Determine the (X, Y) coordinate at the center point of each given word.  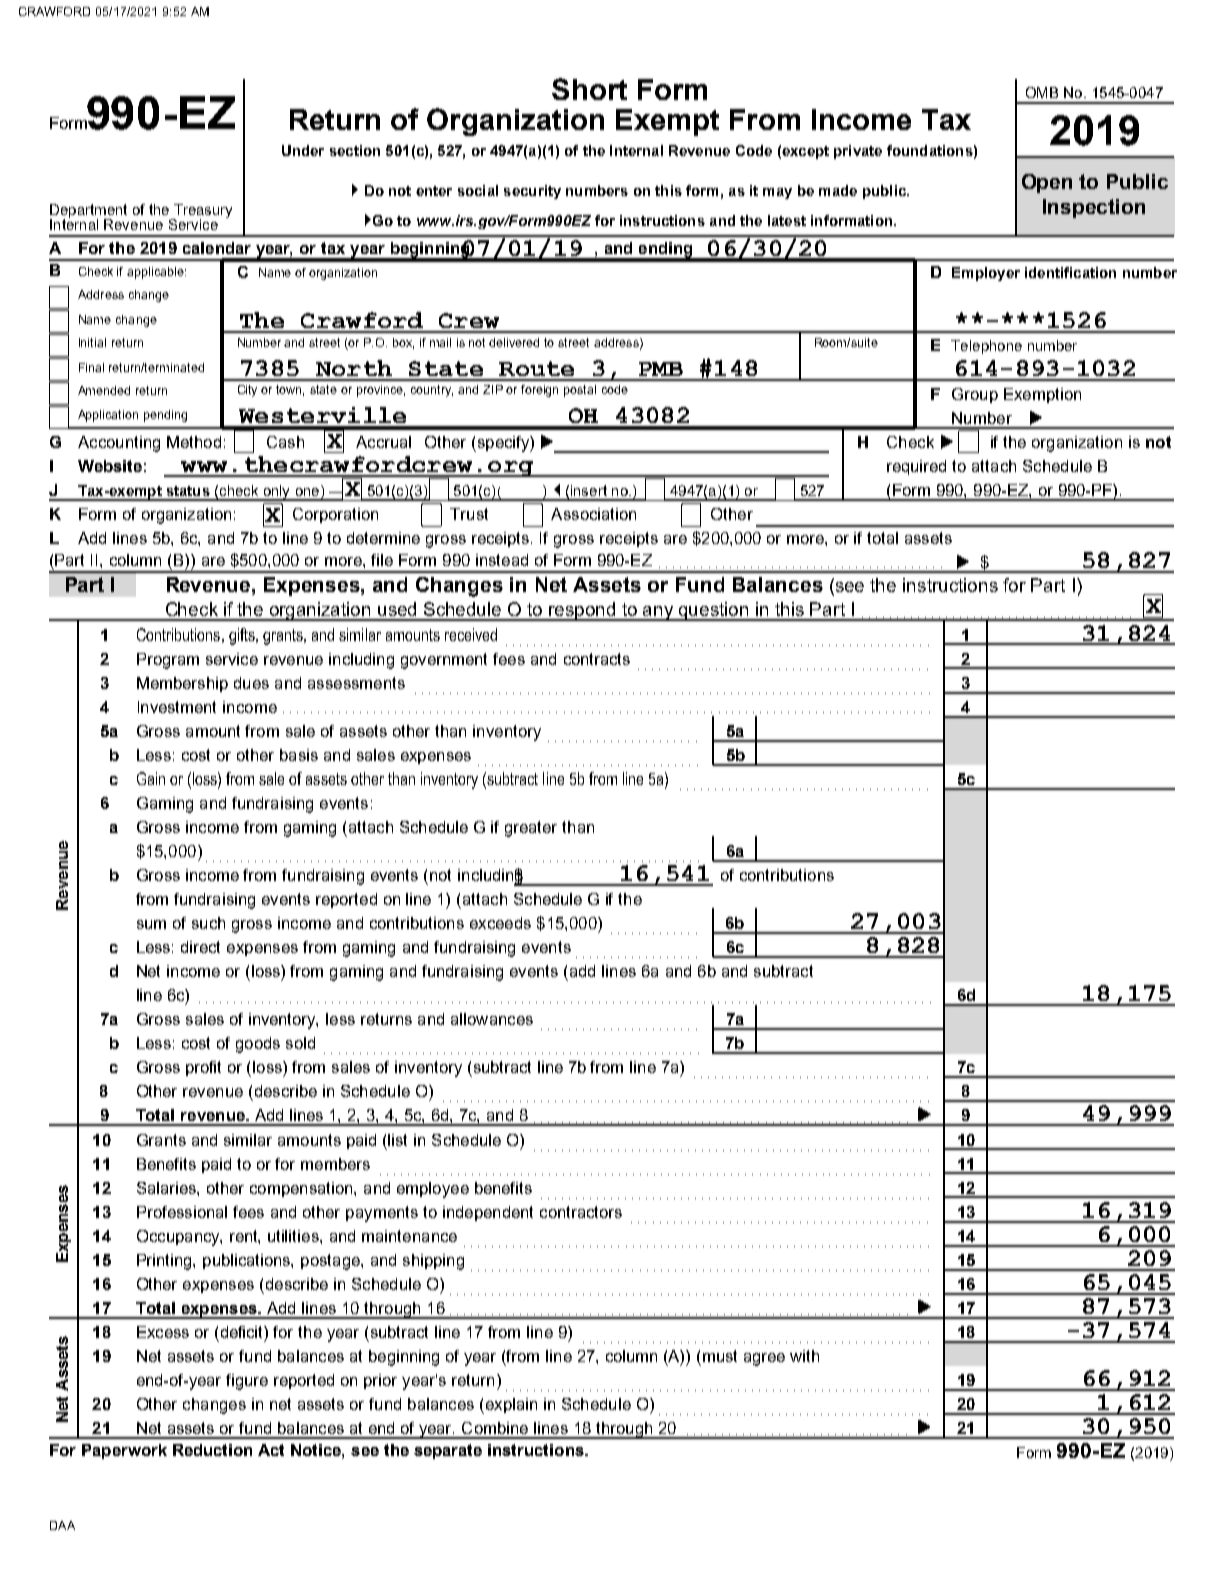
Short (589, 89)
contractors (581, 1212)
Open (1047, 183)
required (916, 467)
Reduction (212, 1450)
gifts (243, 636)
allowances (492, 1019)
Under (303, 150)
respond (583, 611)
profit (203, 1068)
